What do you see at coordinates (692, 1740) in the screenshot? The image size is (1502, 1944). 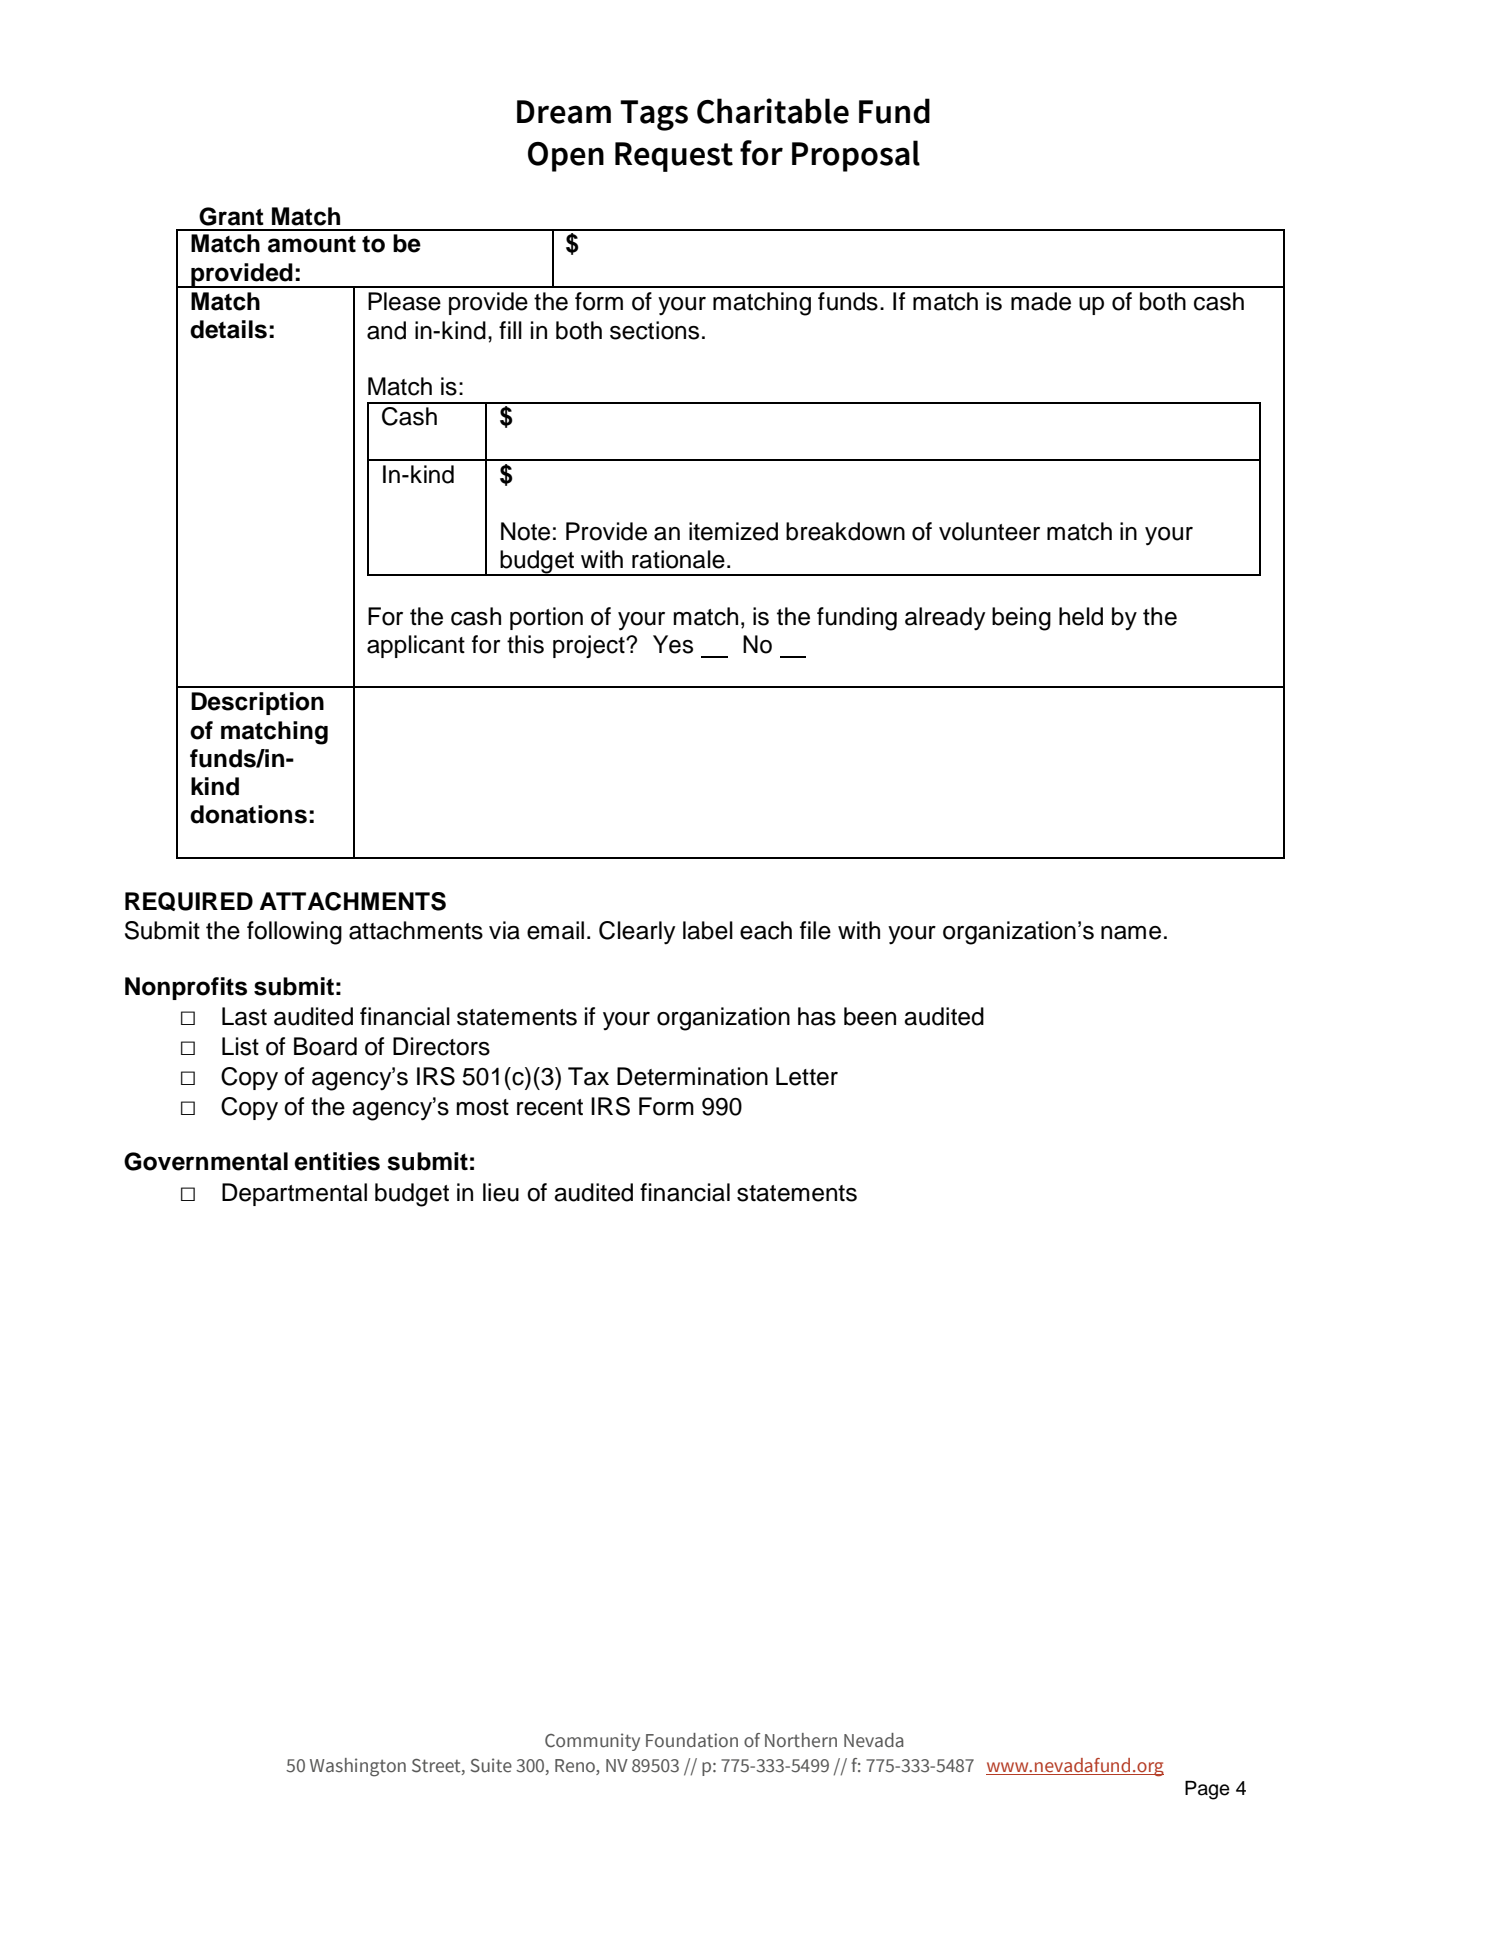 I see `Foundation` at bounding box center [692, 1740].
